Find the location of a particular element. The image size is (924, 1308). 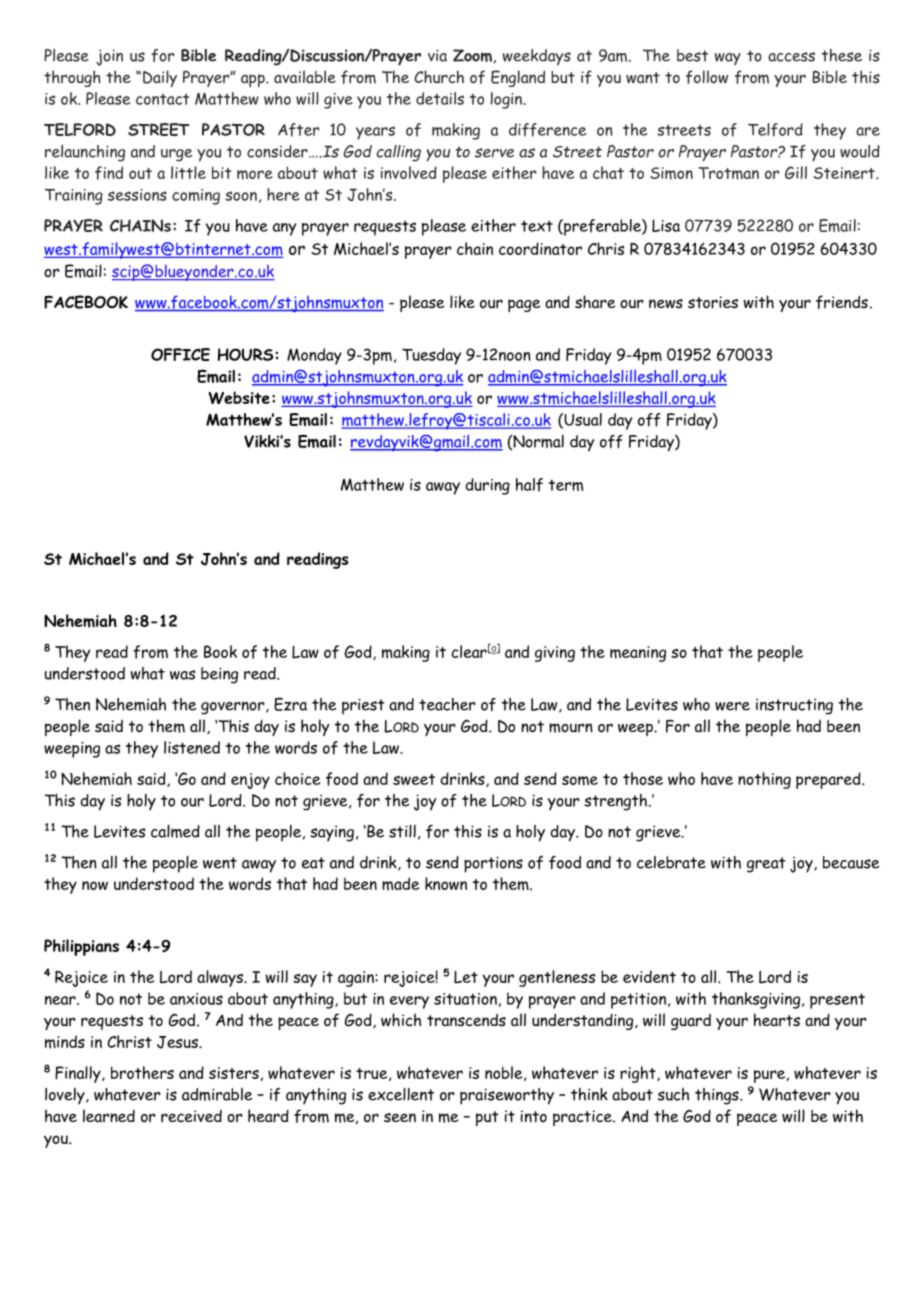

was is located at coordinates (182, 675).
